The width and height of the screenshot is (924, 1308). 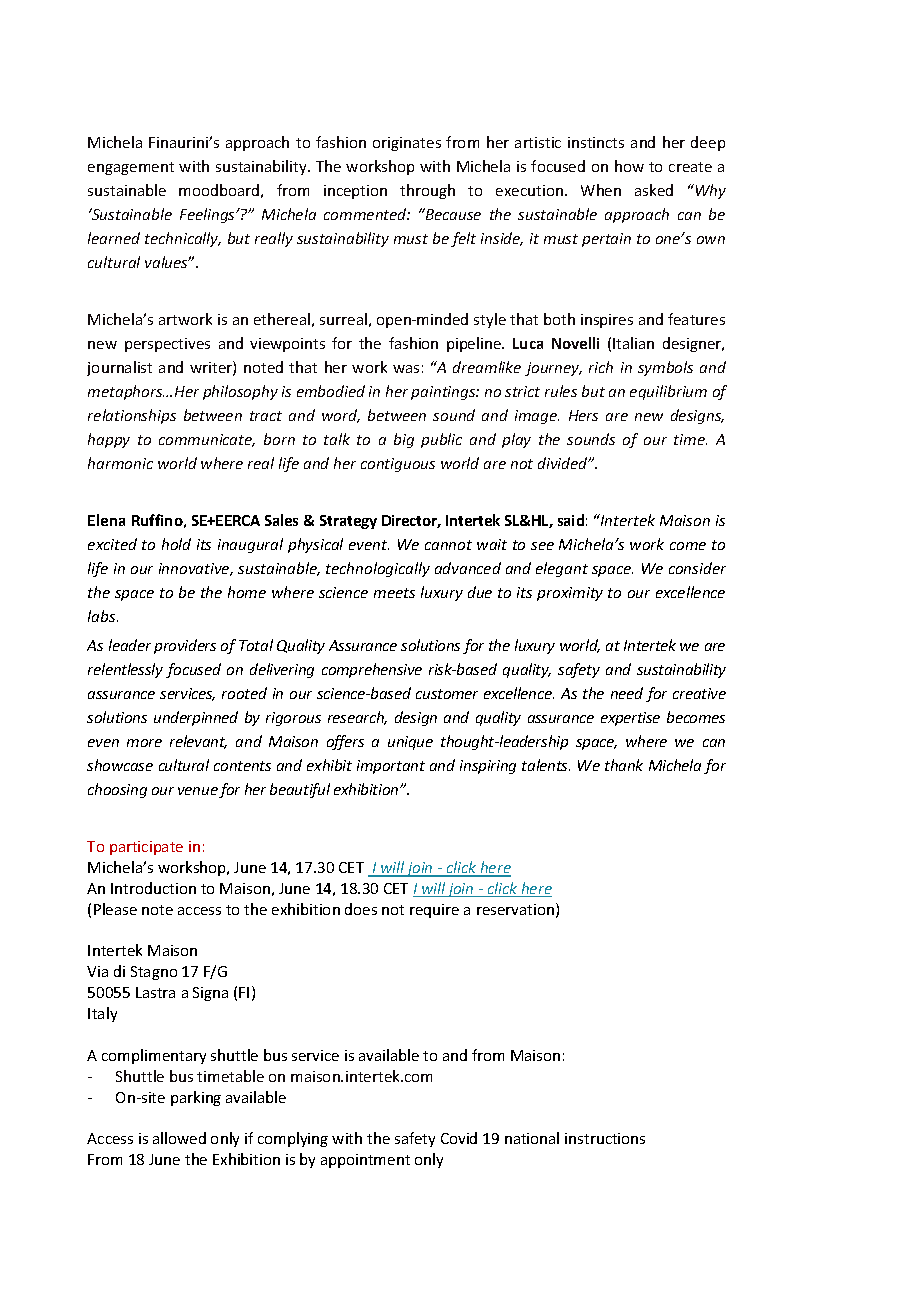 I want to click on allowed, so click(x=179, y=1138).
